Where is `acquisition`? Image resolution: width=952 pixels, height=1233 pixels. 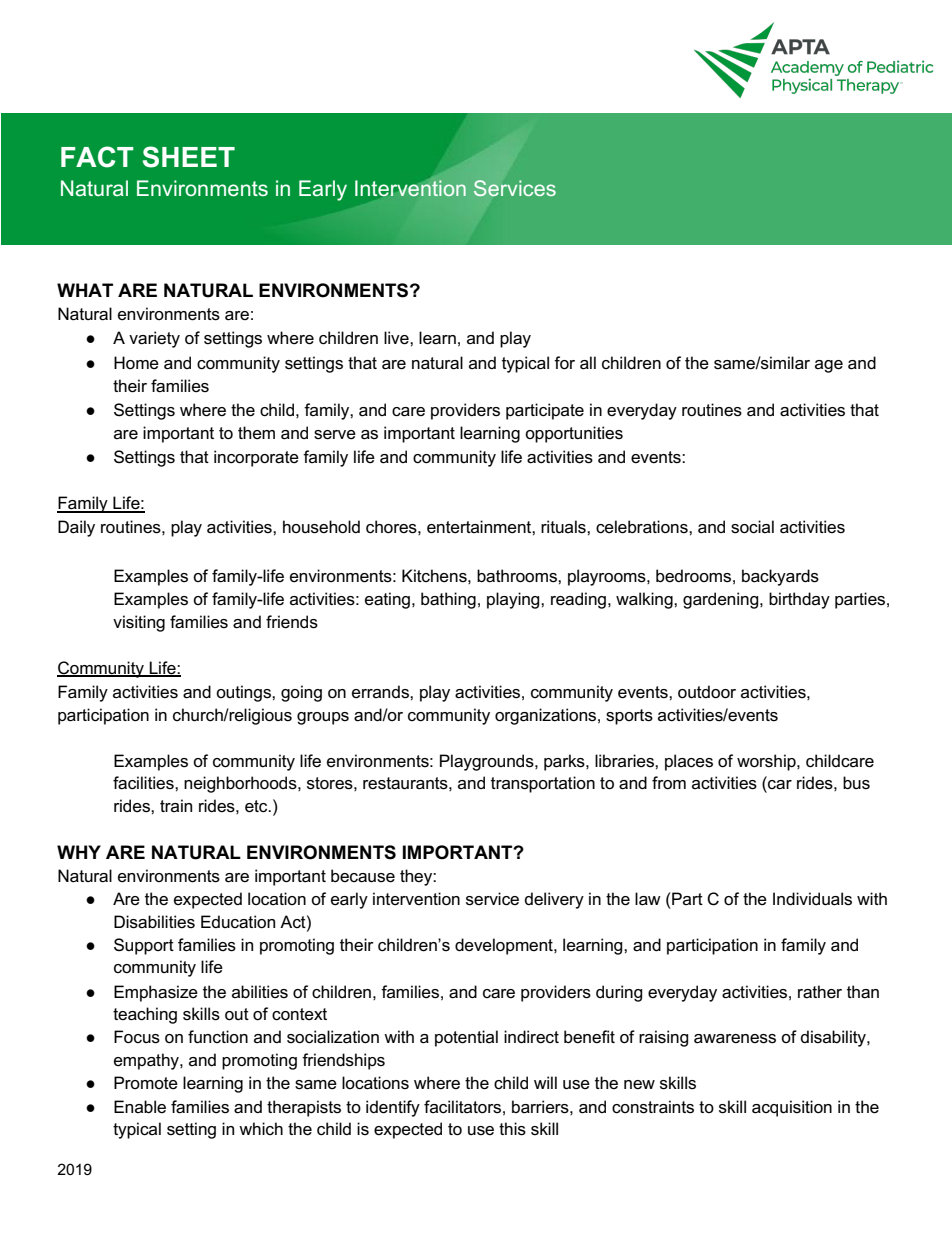
acquisition is located at coordinates (792, 1108).
